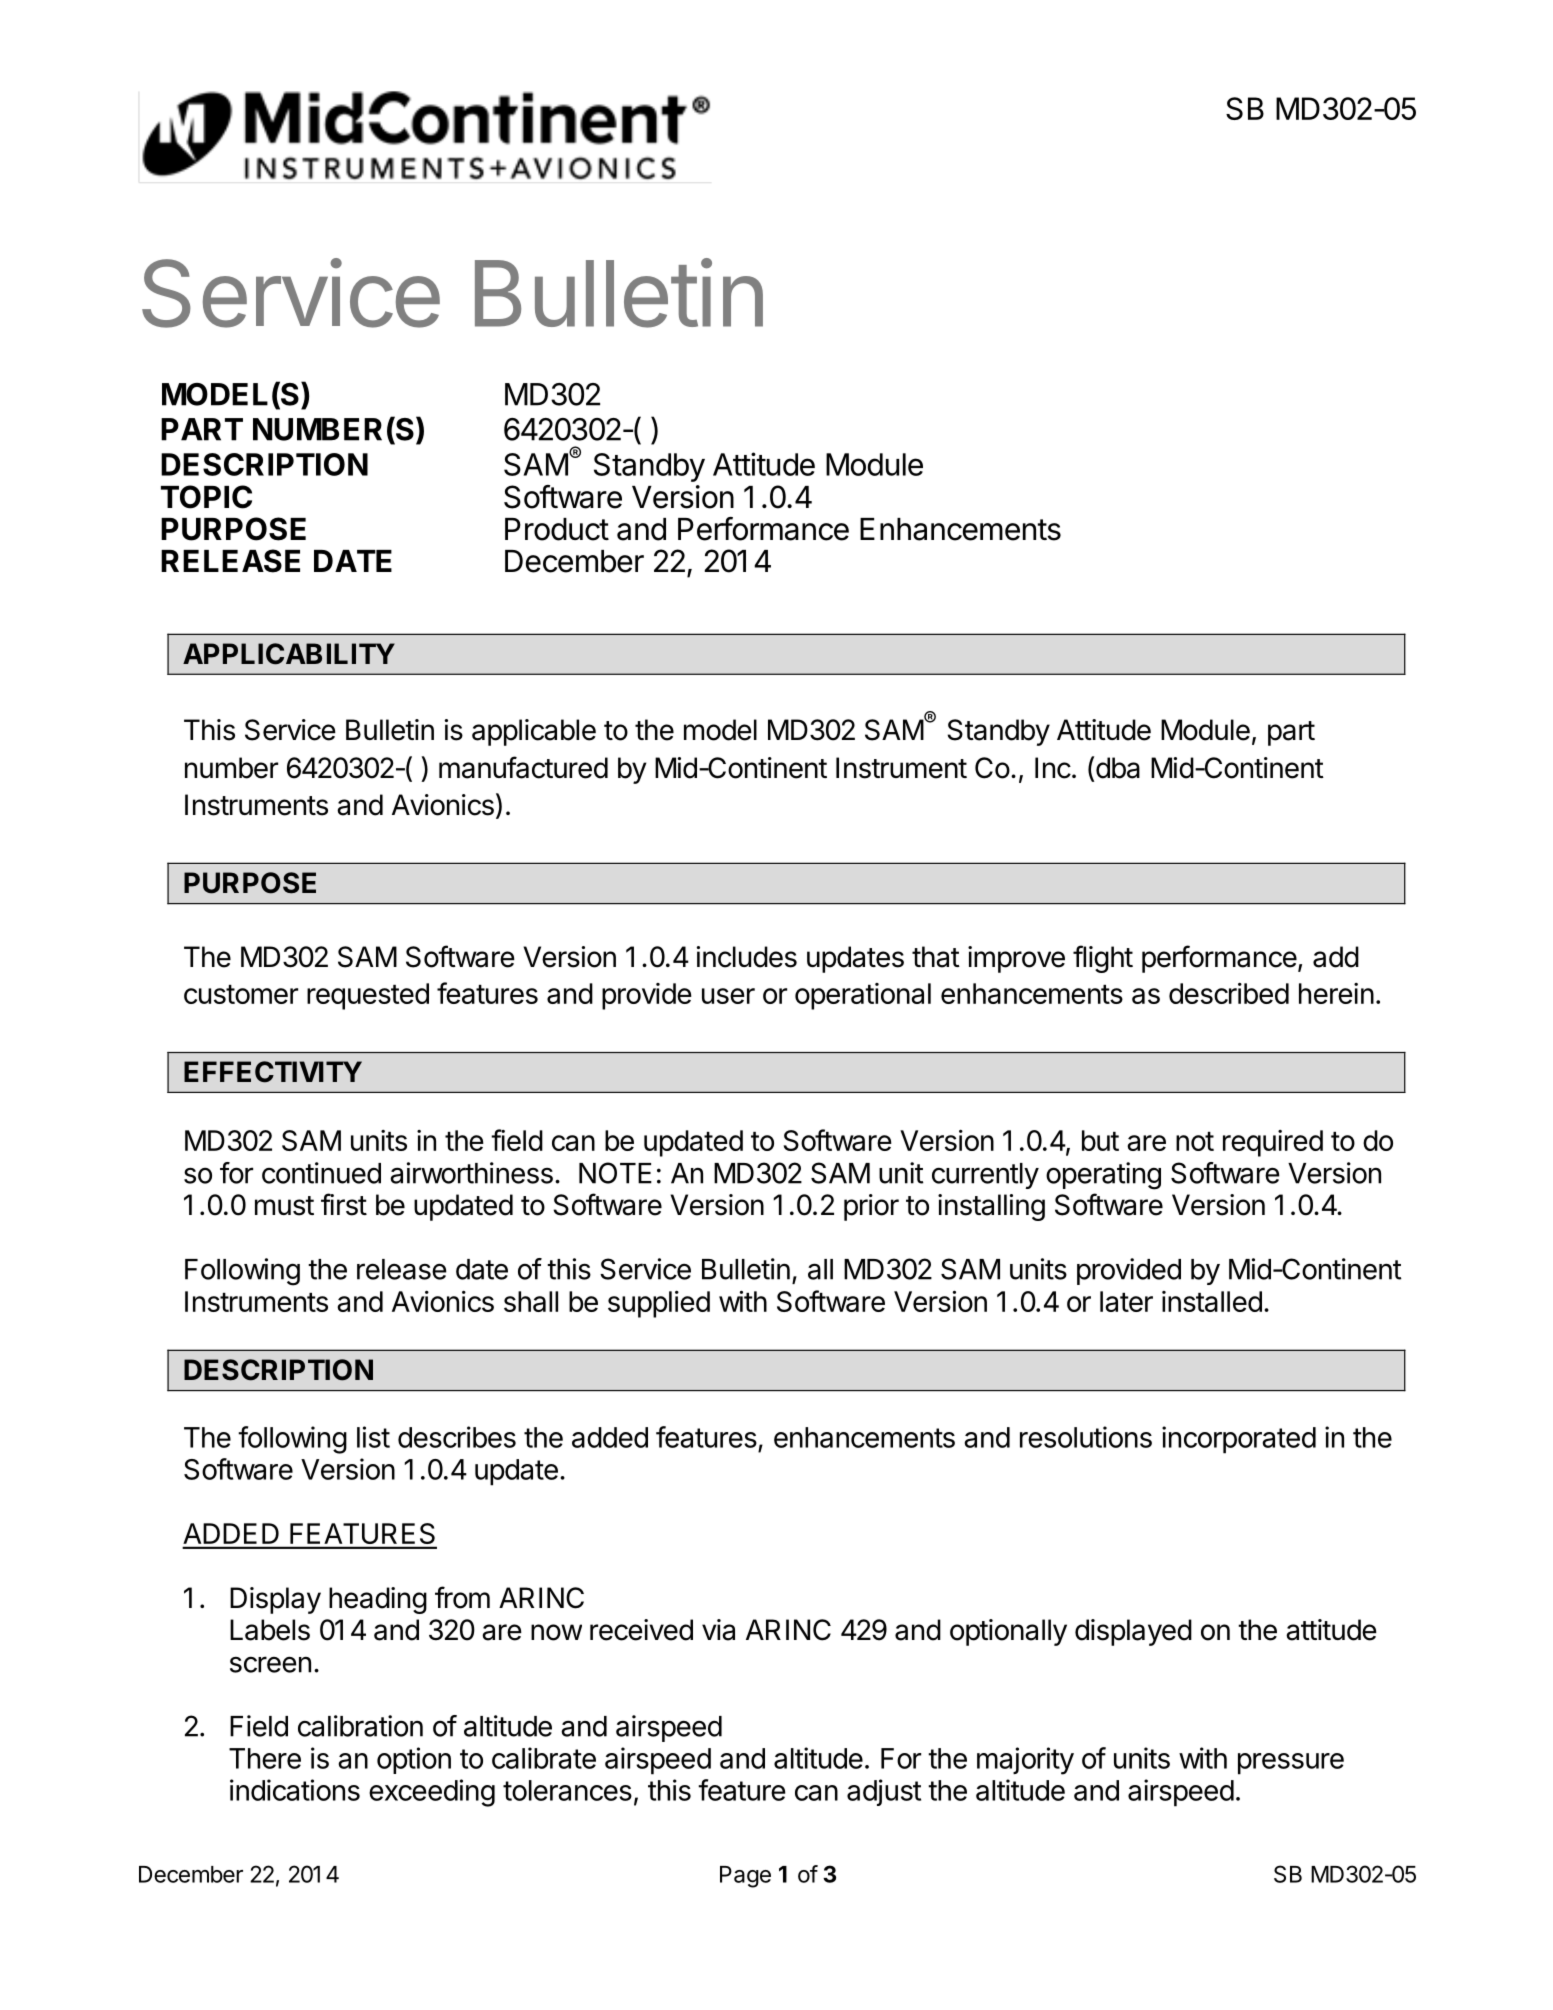 The width and height of the screenshot is (1553, 2010). What do you see at coordinates (206, 497) in the screenshot?
I see `TOPIC` at bounding box center [206, 497].
